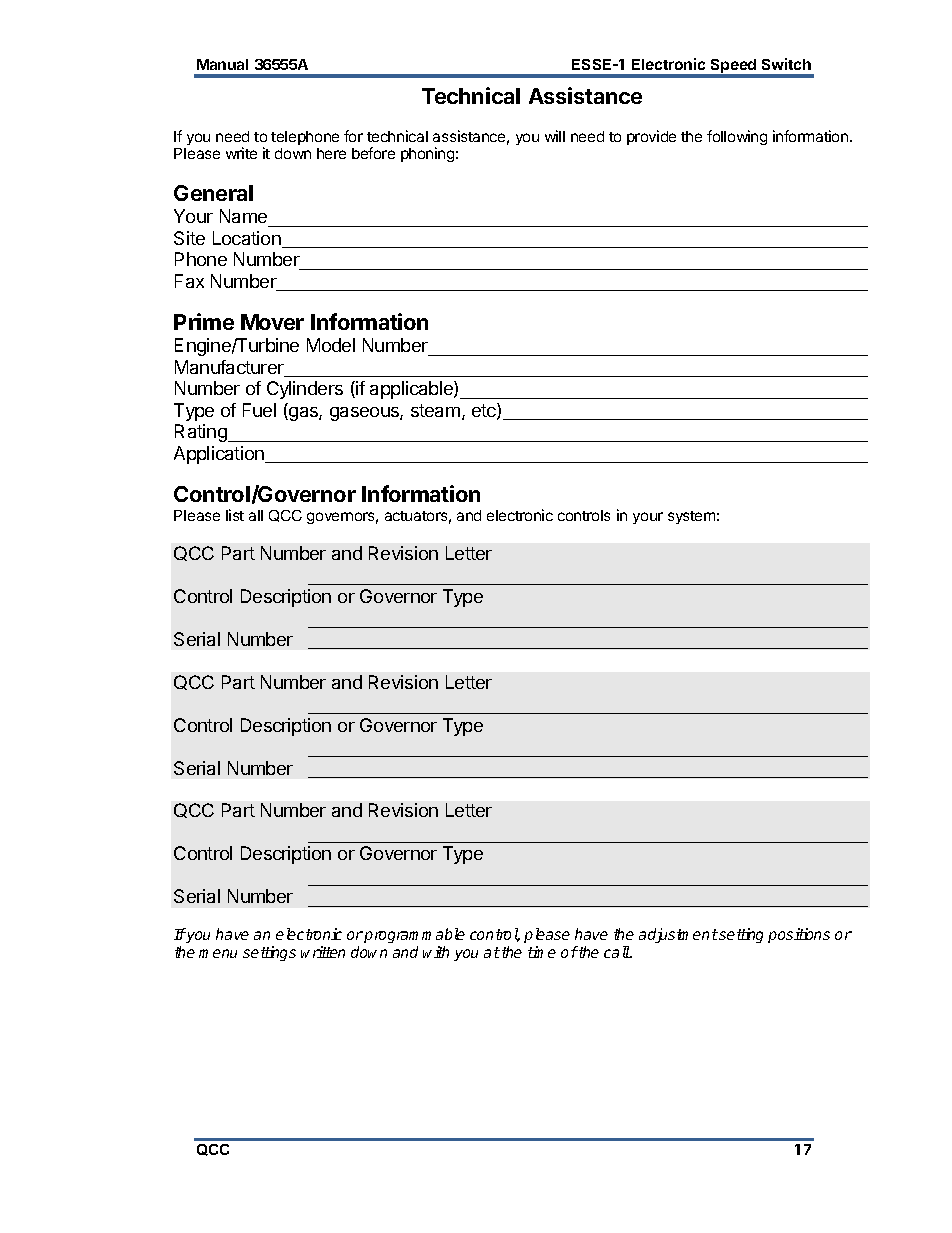 The image size is (952, 1233). What do you see at coordinates (435, 410) in the screenshot?
I see `steam` at bounding box center [435, 410].
